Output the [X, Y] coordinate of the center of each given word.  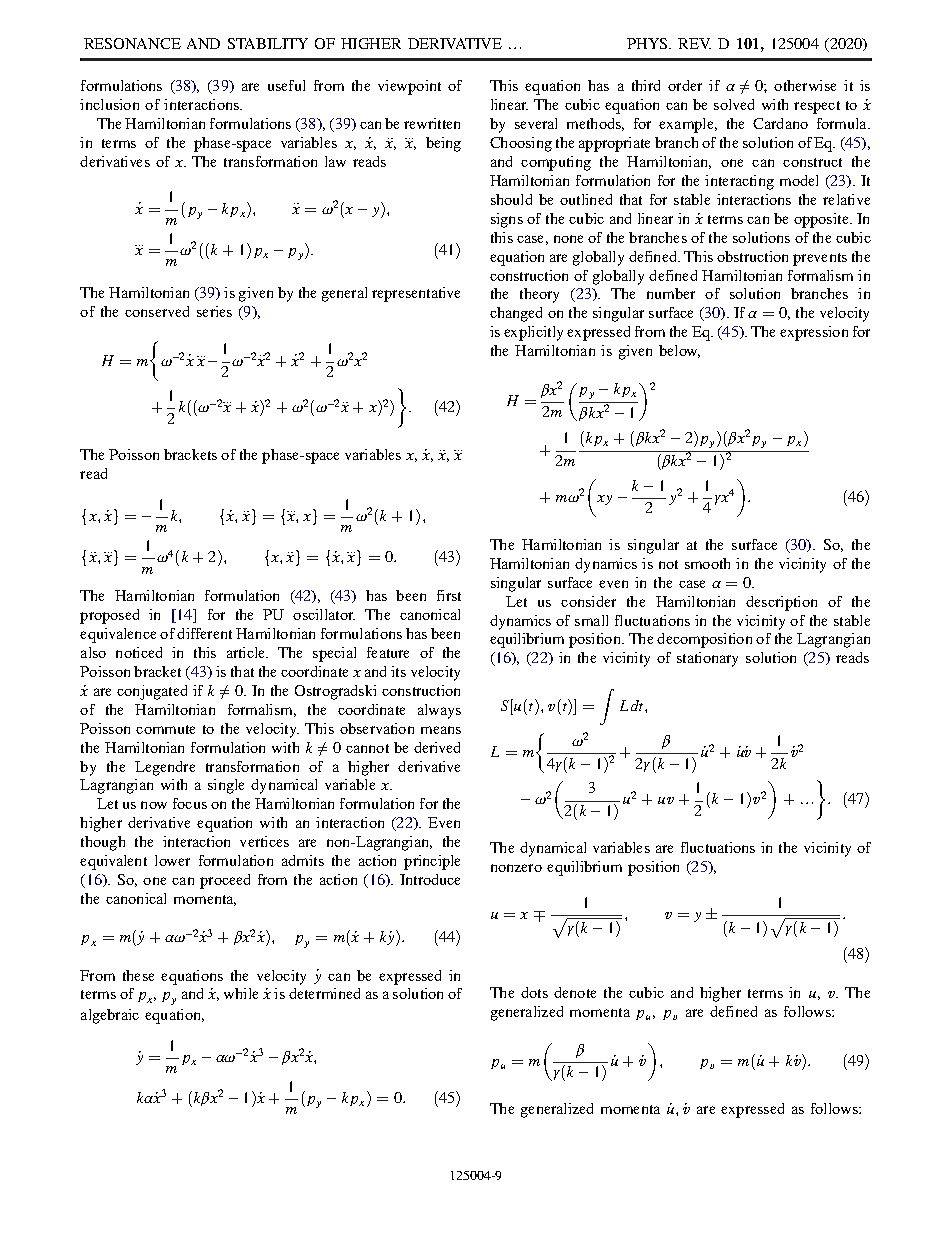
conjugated [152, 692]
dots [534, 992]
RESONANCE [132, 43]
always [439, 711]
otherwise [805, 85]
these [138, 975]
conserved [157, 311]
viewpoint [409, 87]
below [679, 351]
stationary [707, 659]
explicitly [533, 333]
